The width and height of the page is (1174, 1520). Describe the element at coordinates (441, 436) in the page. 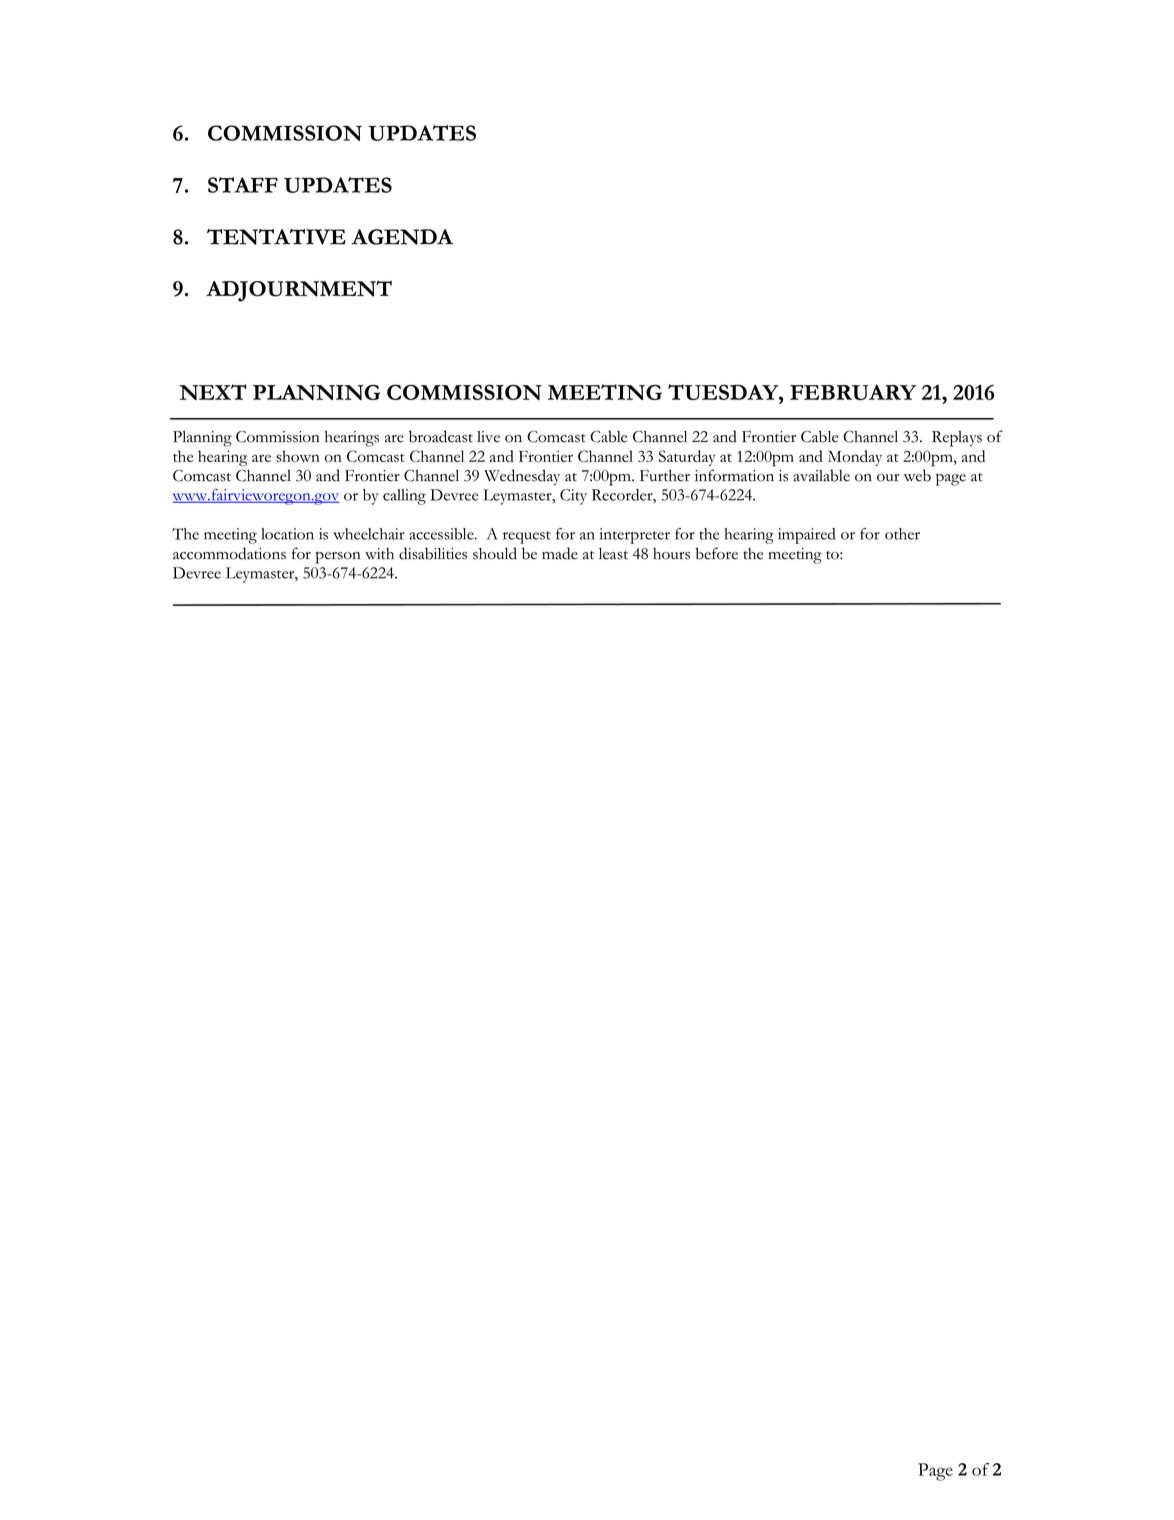

I see `broadcast` at that location.
